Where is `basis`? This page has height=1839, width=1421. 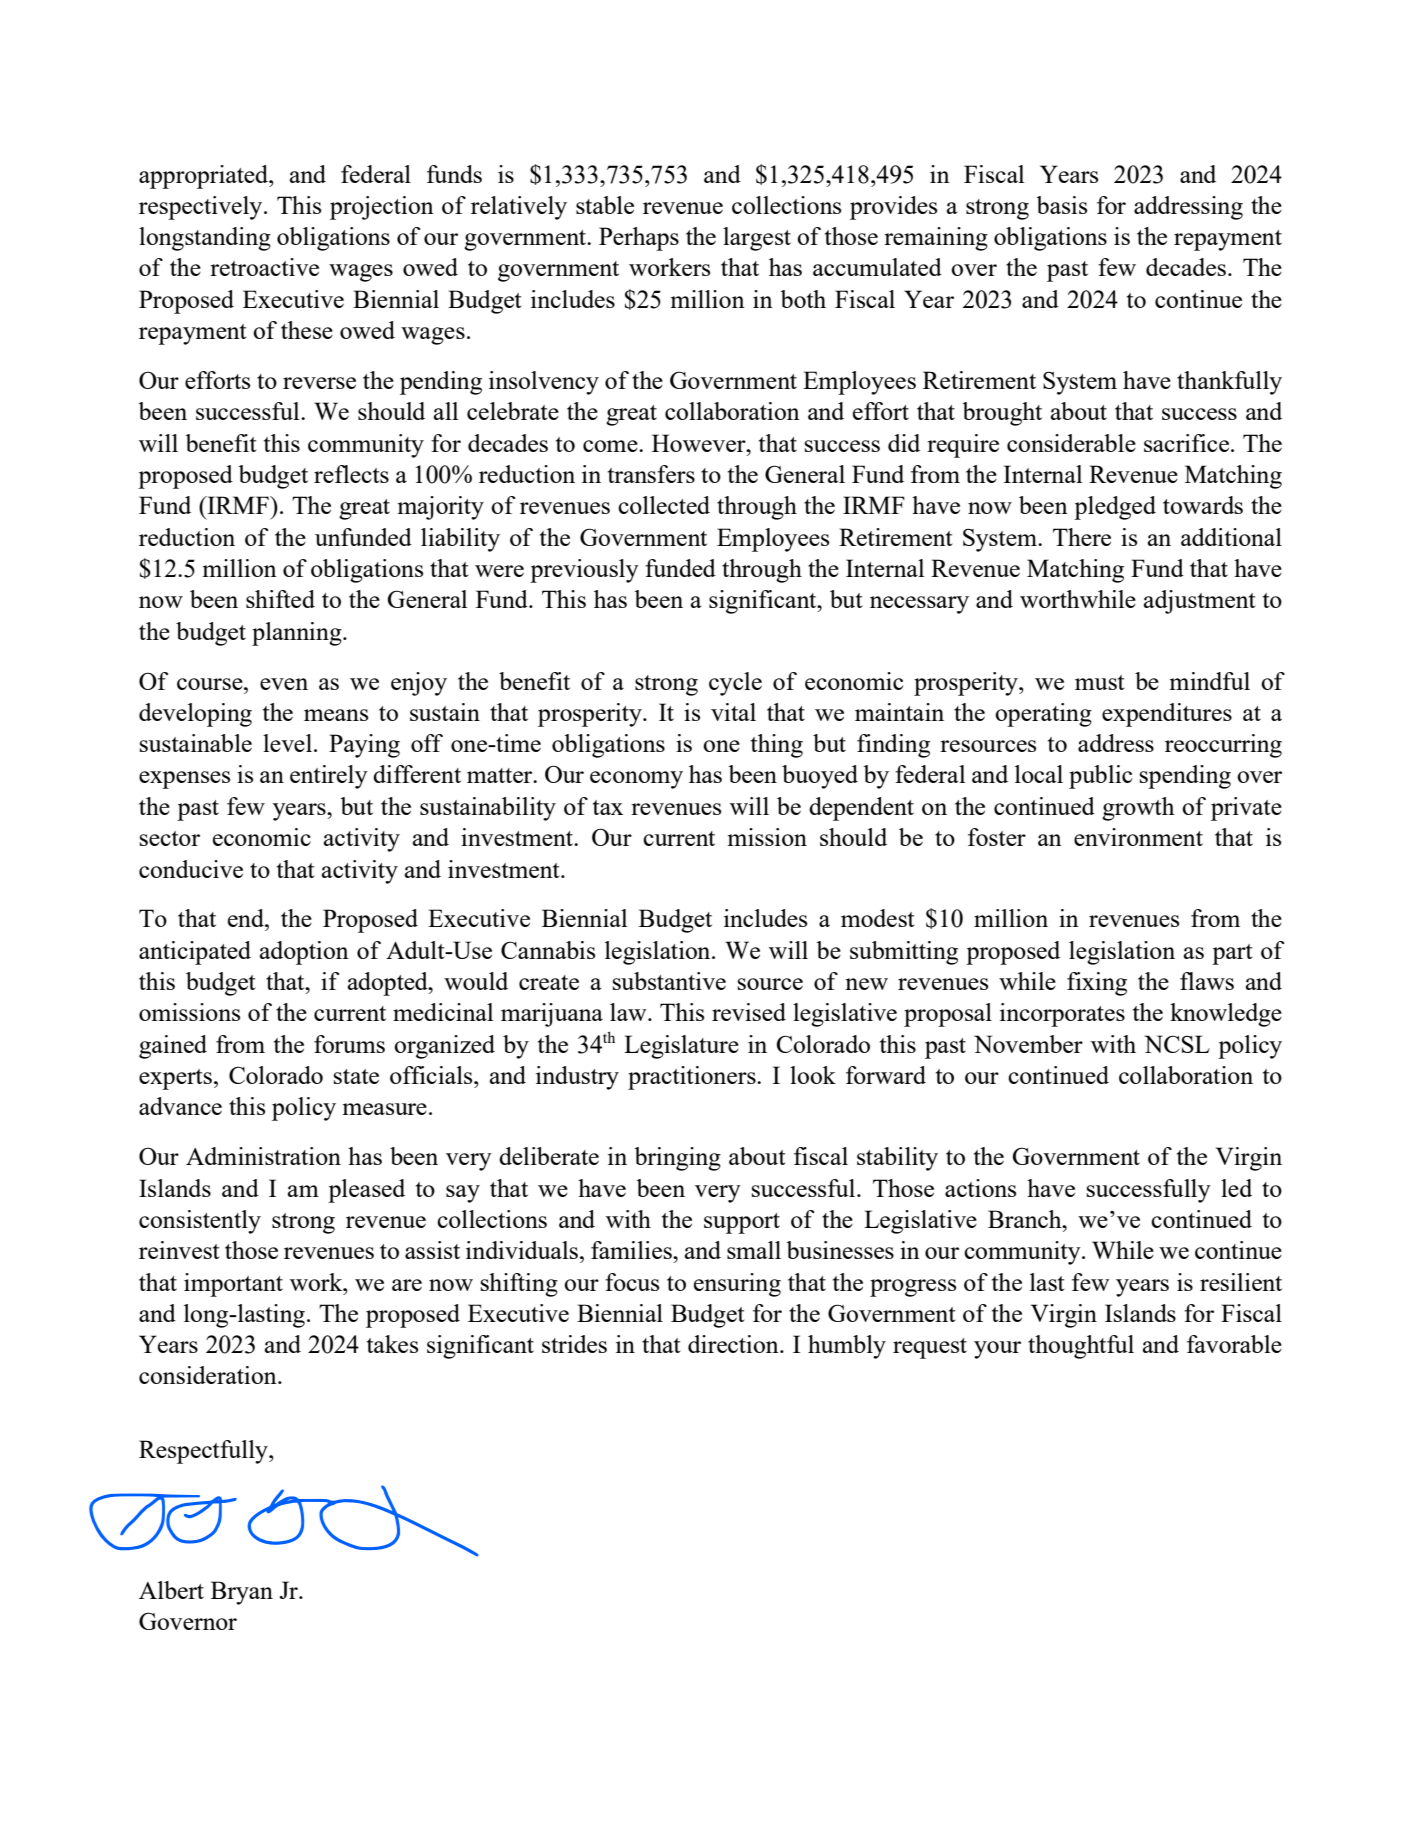 basis is located at coordinates (1061, 205).
